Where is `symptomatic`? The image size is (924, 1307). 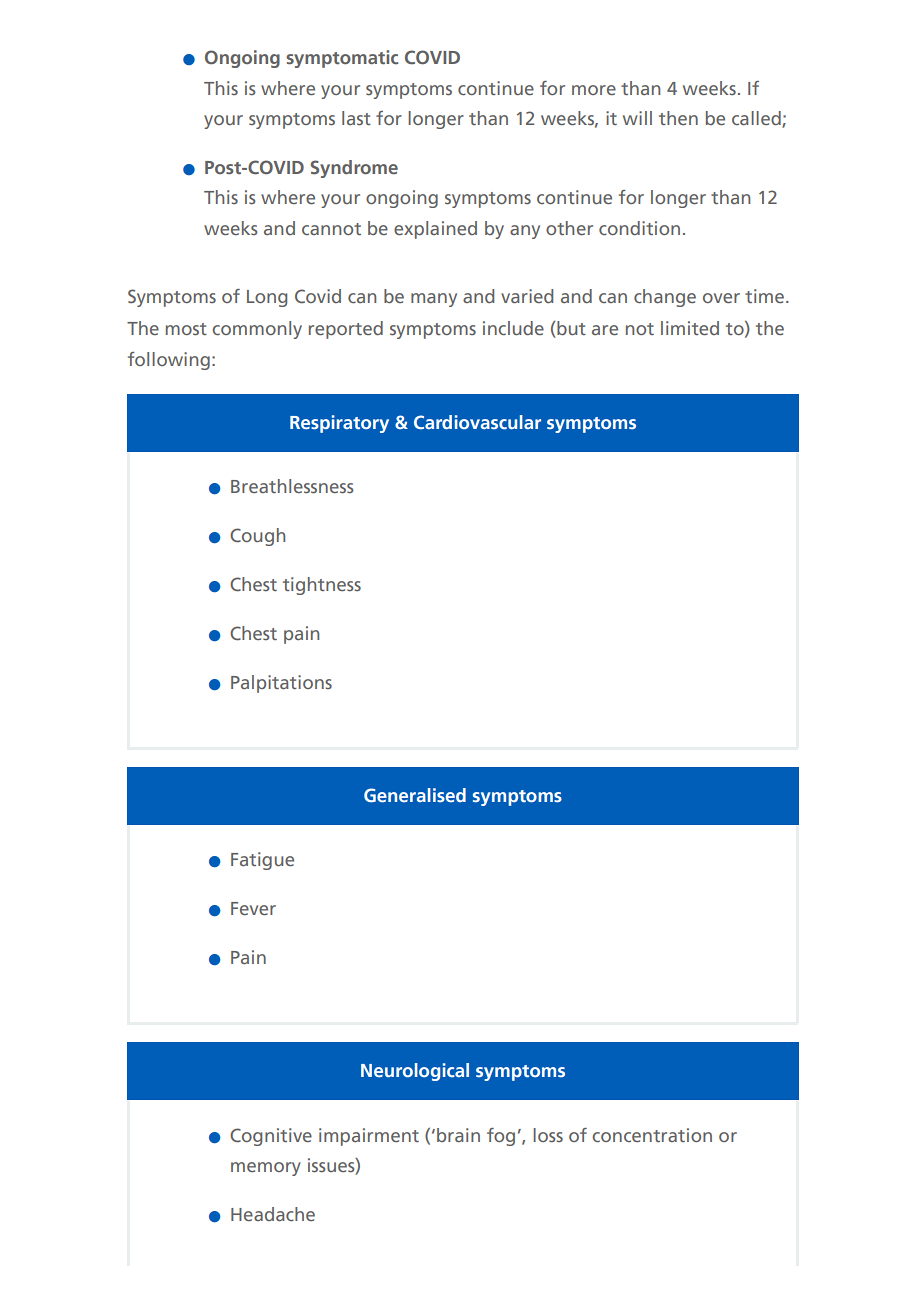
symptomatic is located at coordinates (342, 59).
